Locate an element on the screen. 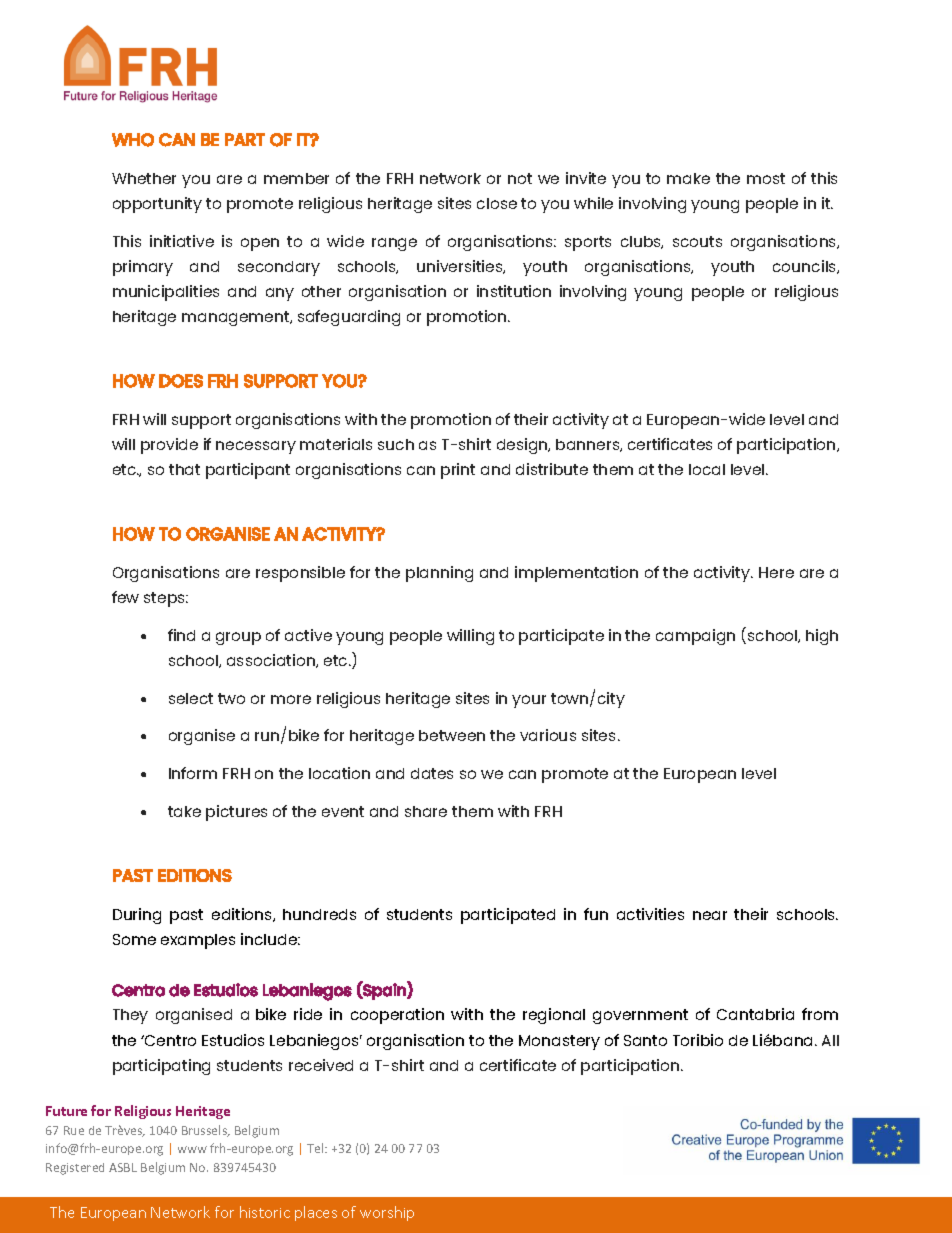 The image size is (952, 1233). Whether is located at coordinates (144, 178).
